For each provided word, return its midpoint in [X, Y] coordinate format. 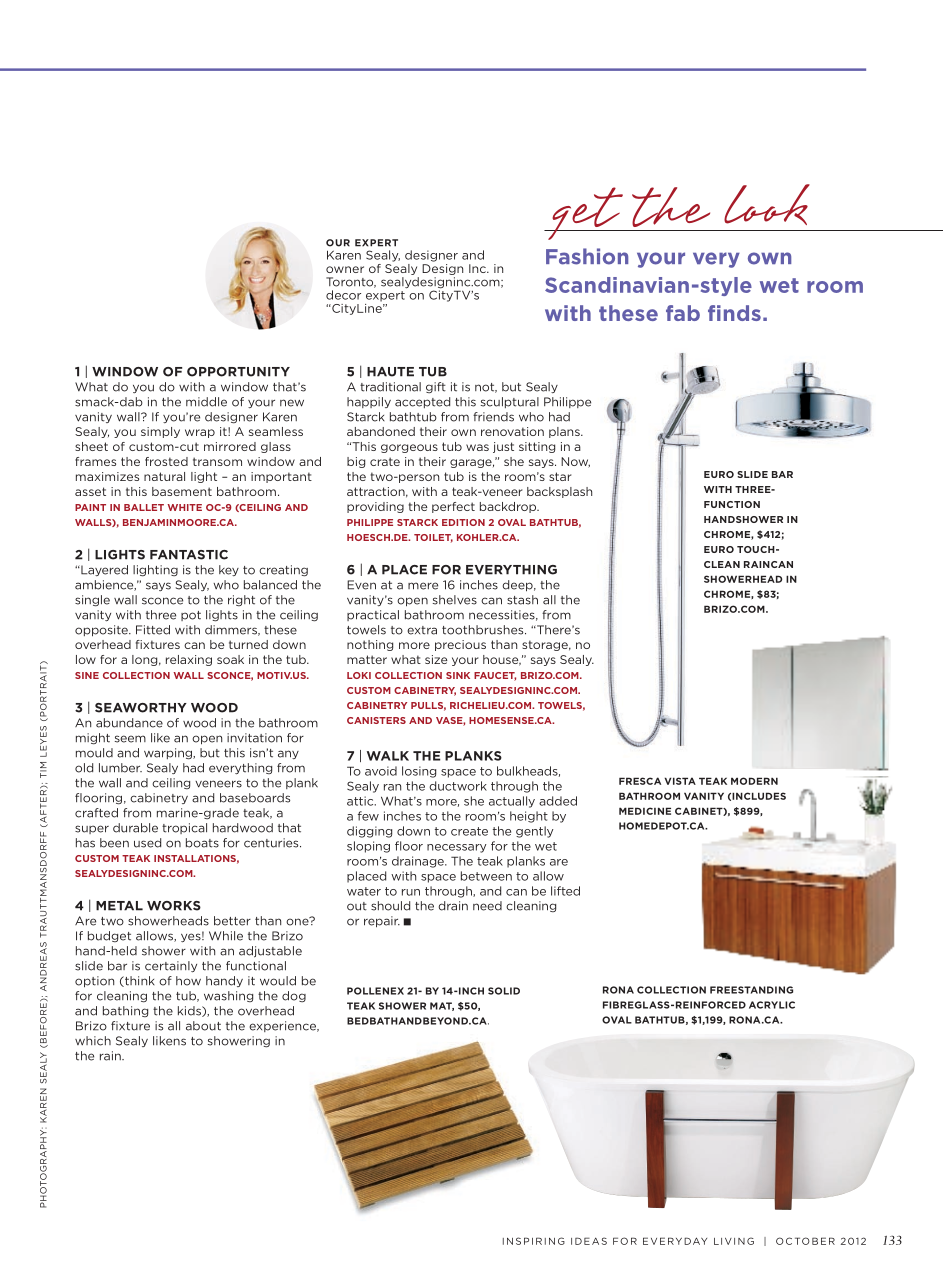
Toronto [351, 282]
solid [504, 991]
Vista [680, 781]
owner [345, 269]
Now [575, 462]
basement [182, 491]
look [767, 204]
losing [419, 772]
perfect [453, 507]
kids [190, 1011]
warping [169, 754]
